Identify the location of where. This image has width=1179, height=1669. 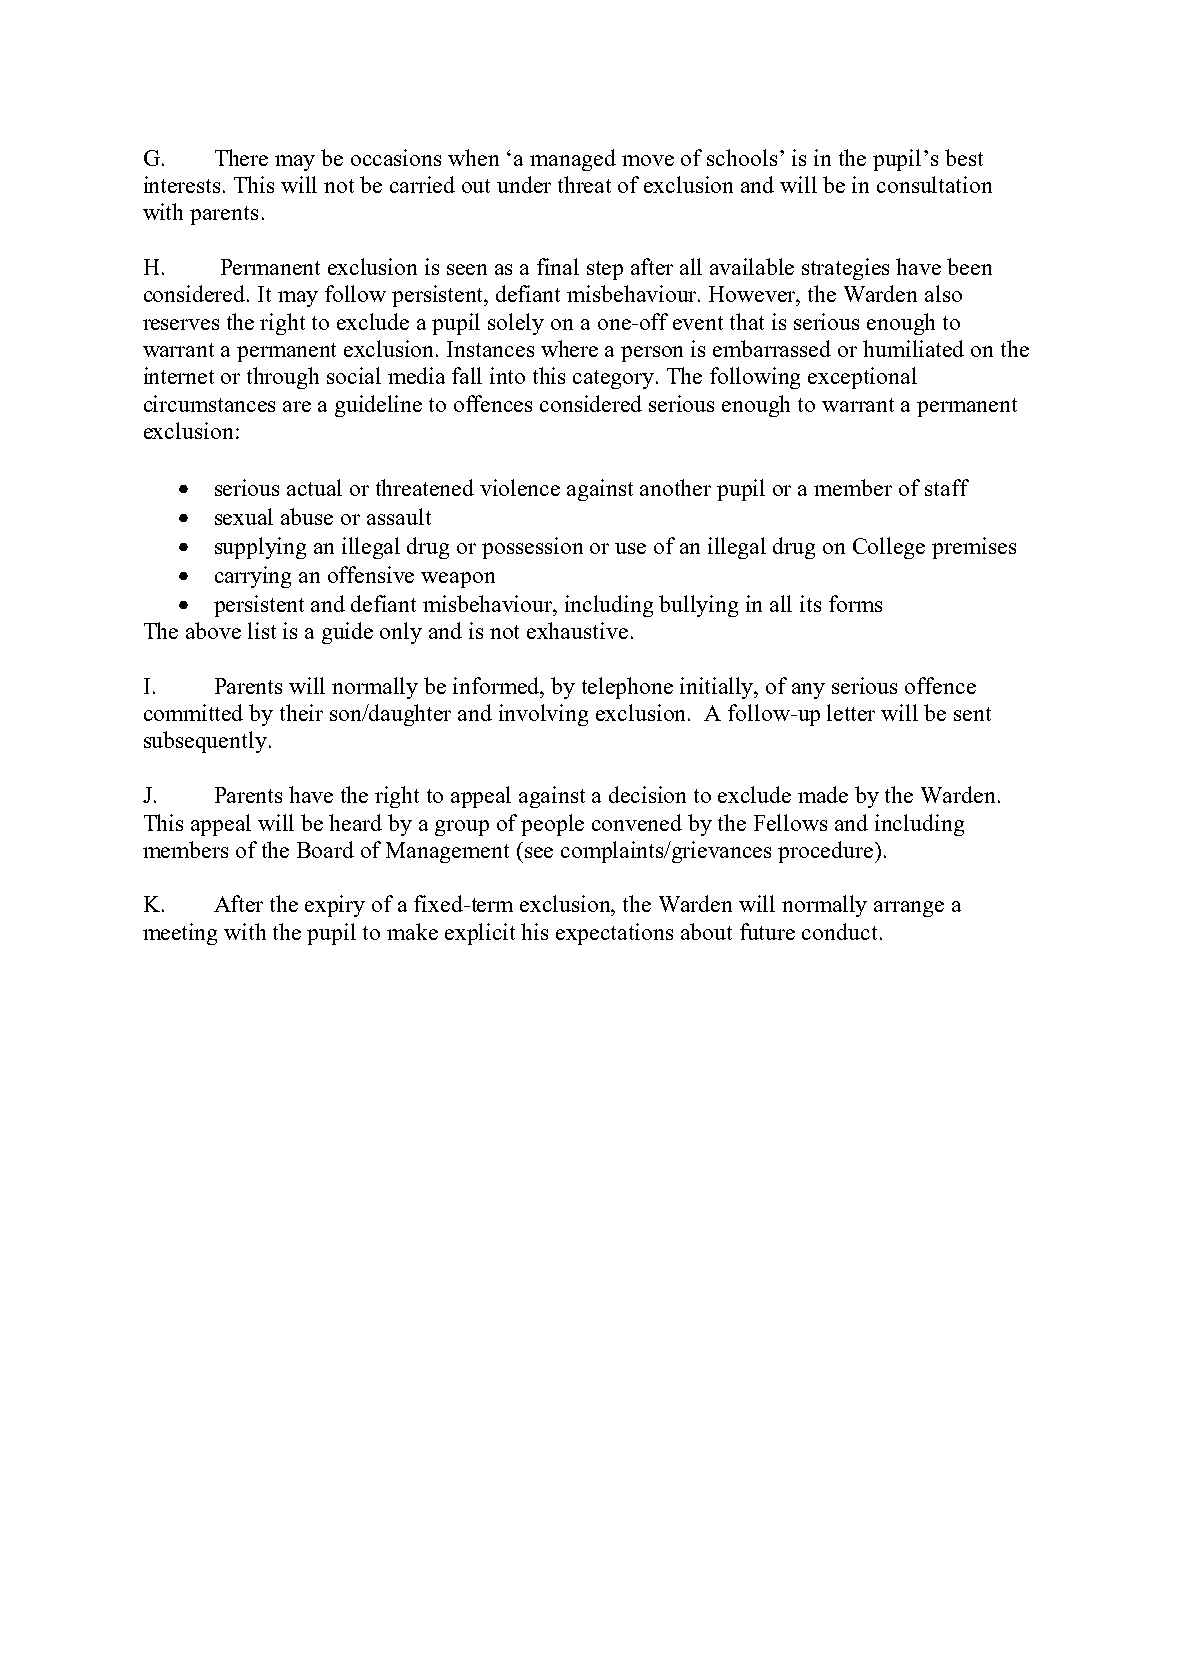
(569, 348).
